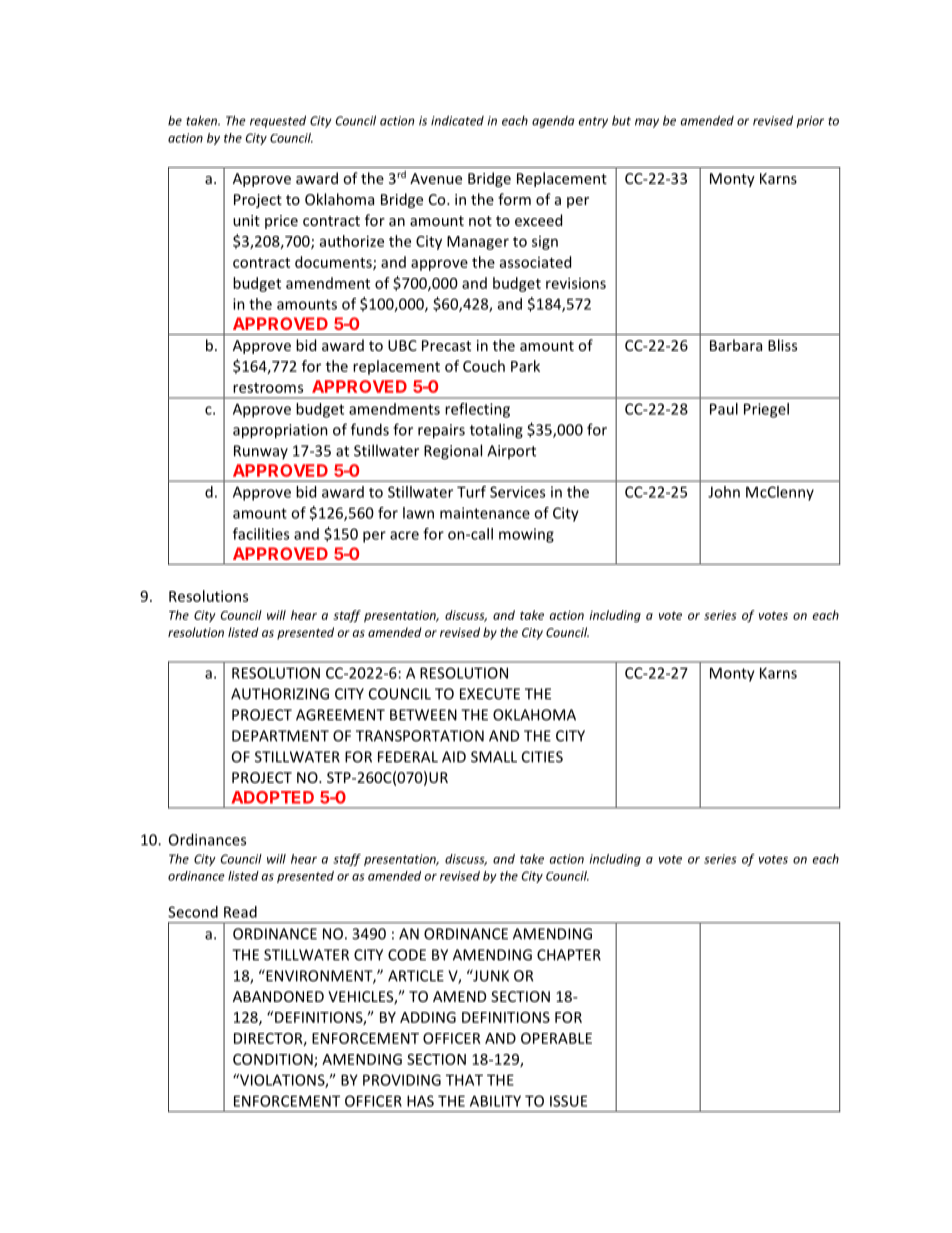 The width and height of the screenshot is (952, 1233). Describe the element at coordinates (280, 736) in the screenshot. I see `DEPARTMENT` at that location.
